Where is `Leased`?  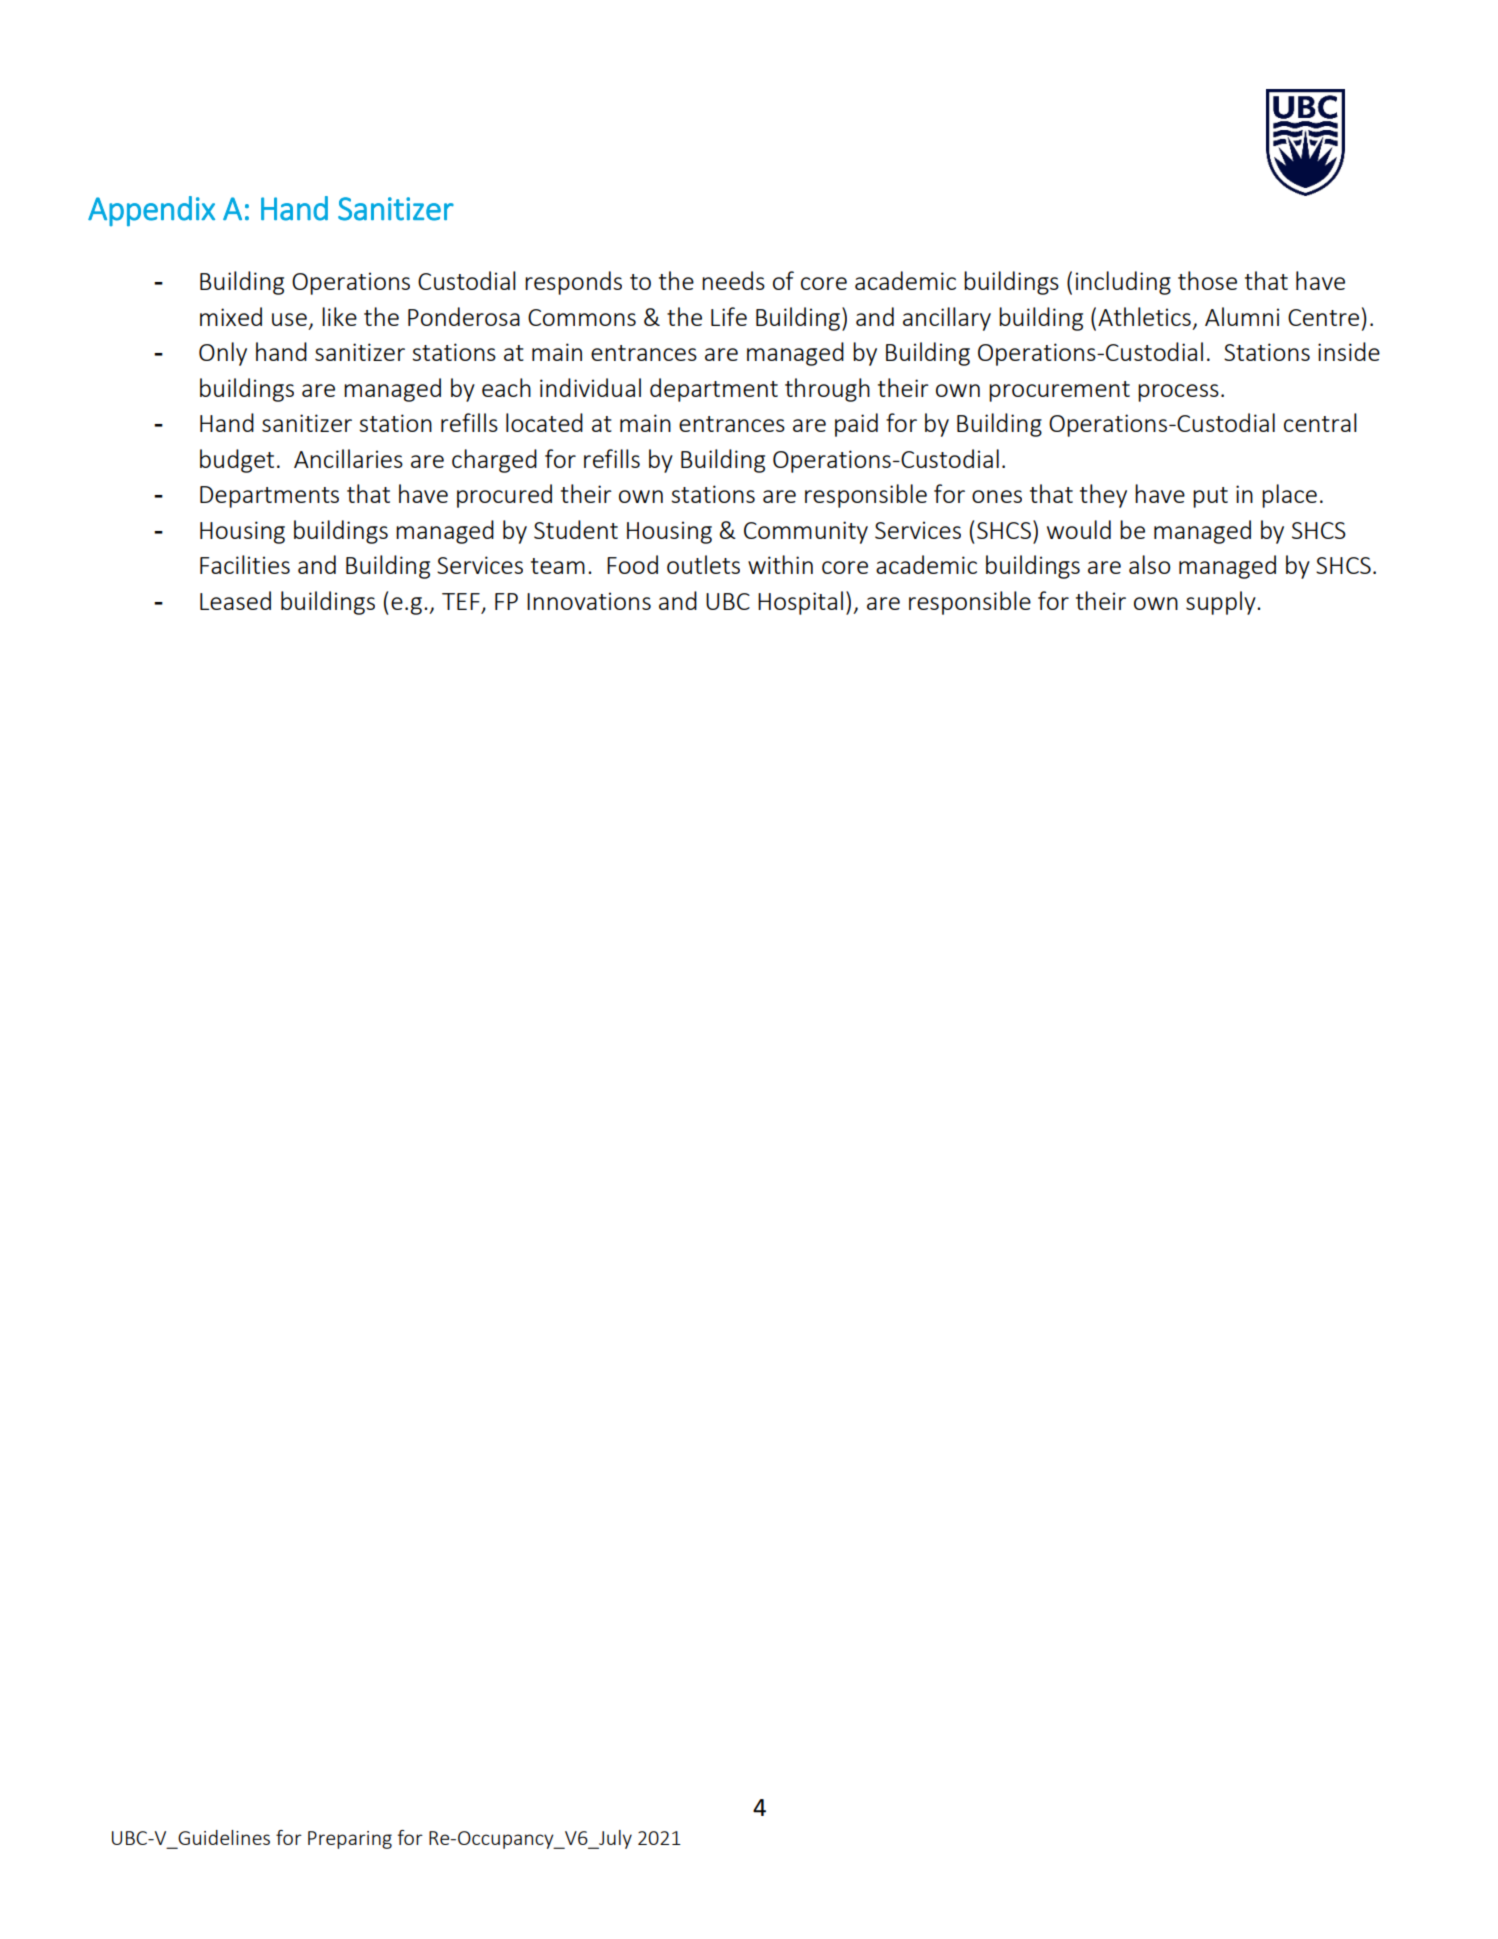
Leased is located at coordinates (235, 600).
